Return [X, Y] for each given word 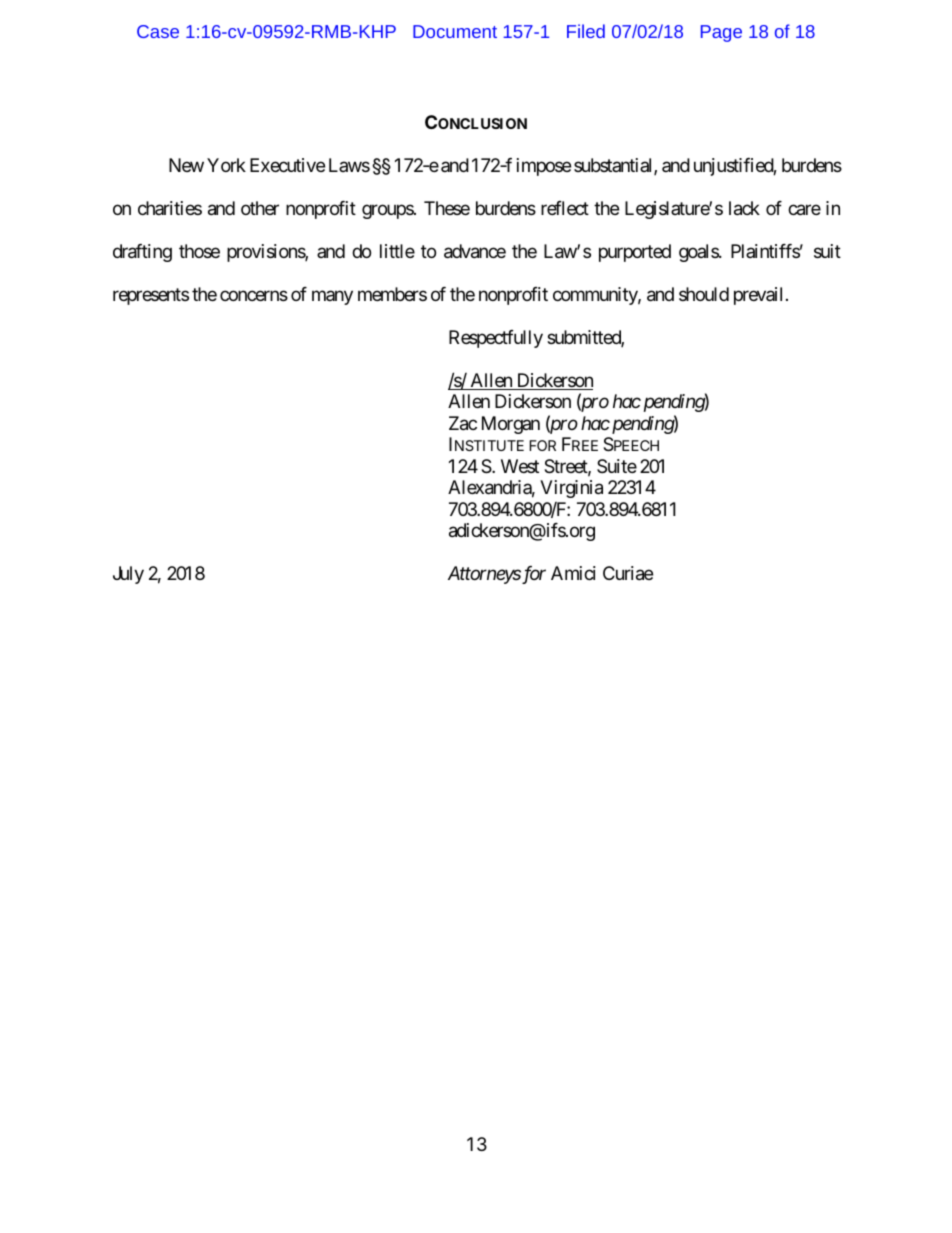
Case [158, 31]
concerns [254, 295]
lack [744, 208]
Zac [463, 423]
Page [721, 33]
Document [455, 31]
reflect [565, 208]
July [128, 575]
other [260, 208]
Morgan [511, 425]
